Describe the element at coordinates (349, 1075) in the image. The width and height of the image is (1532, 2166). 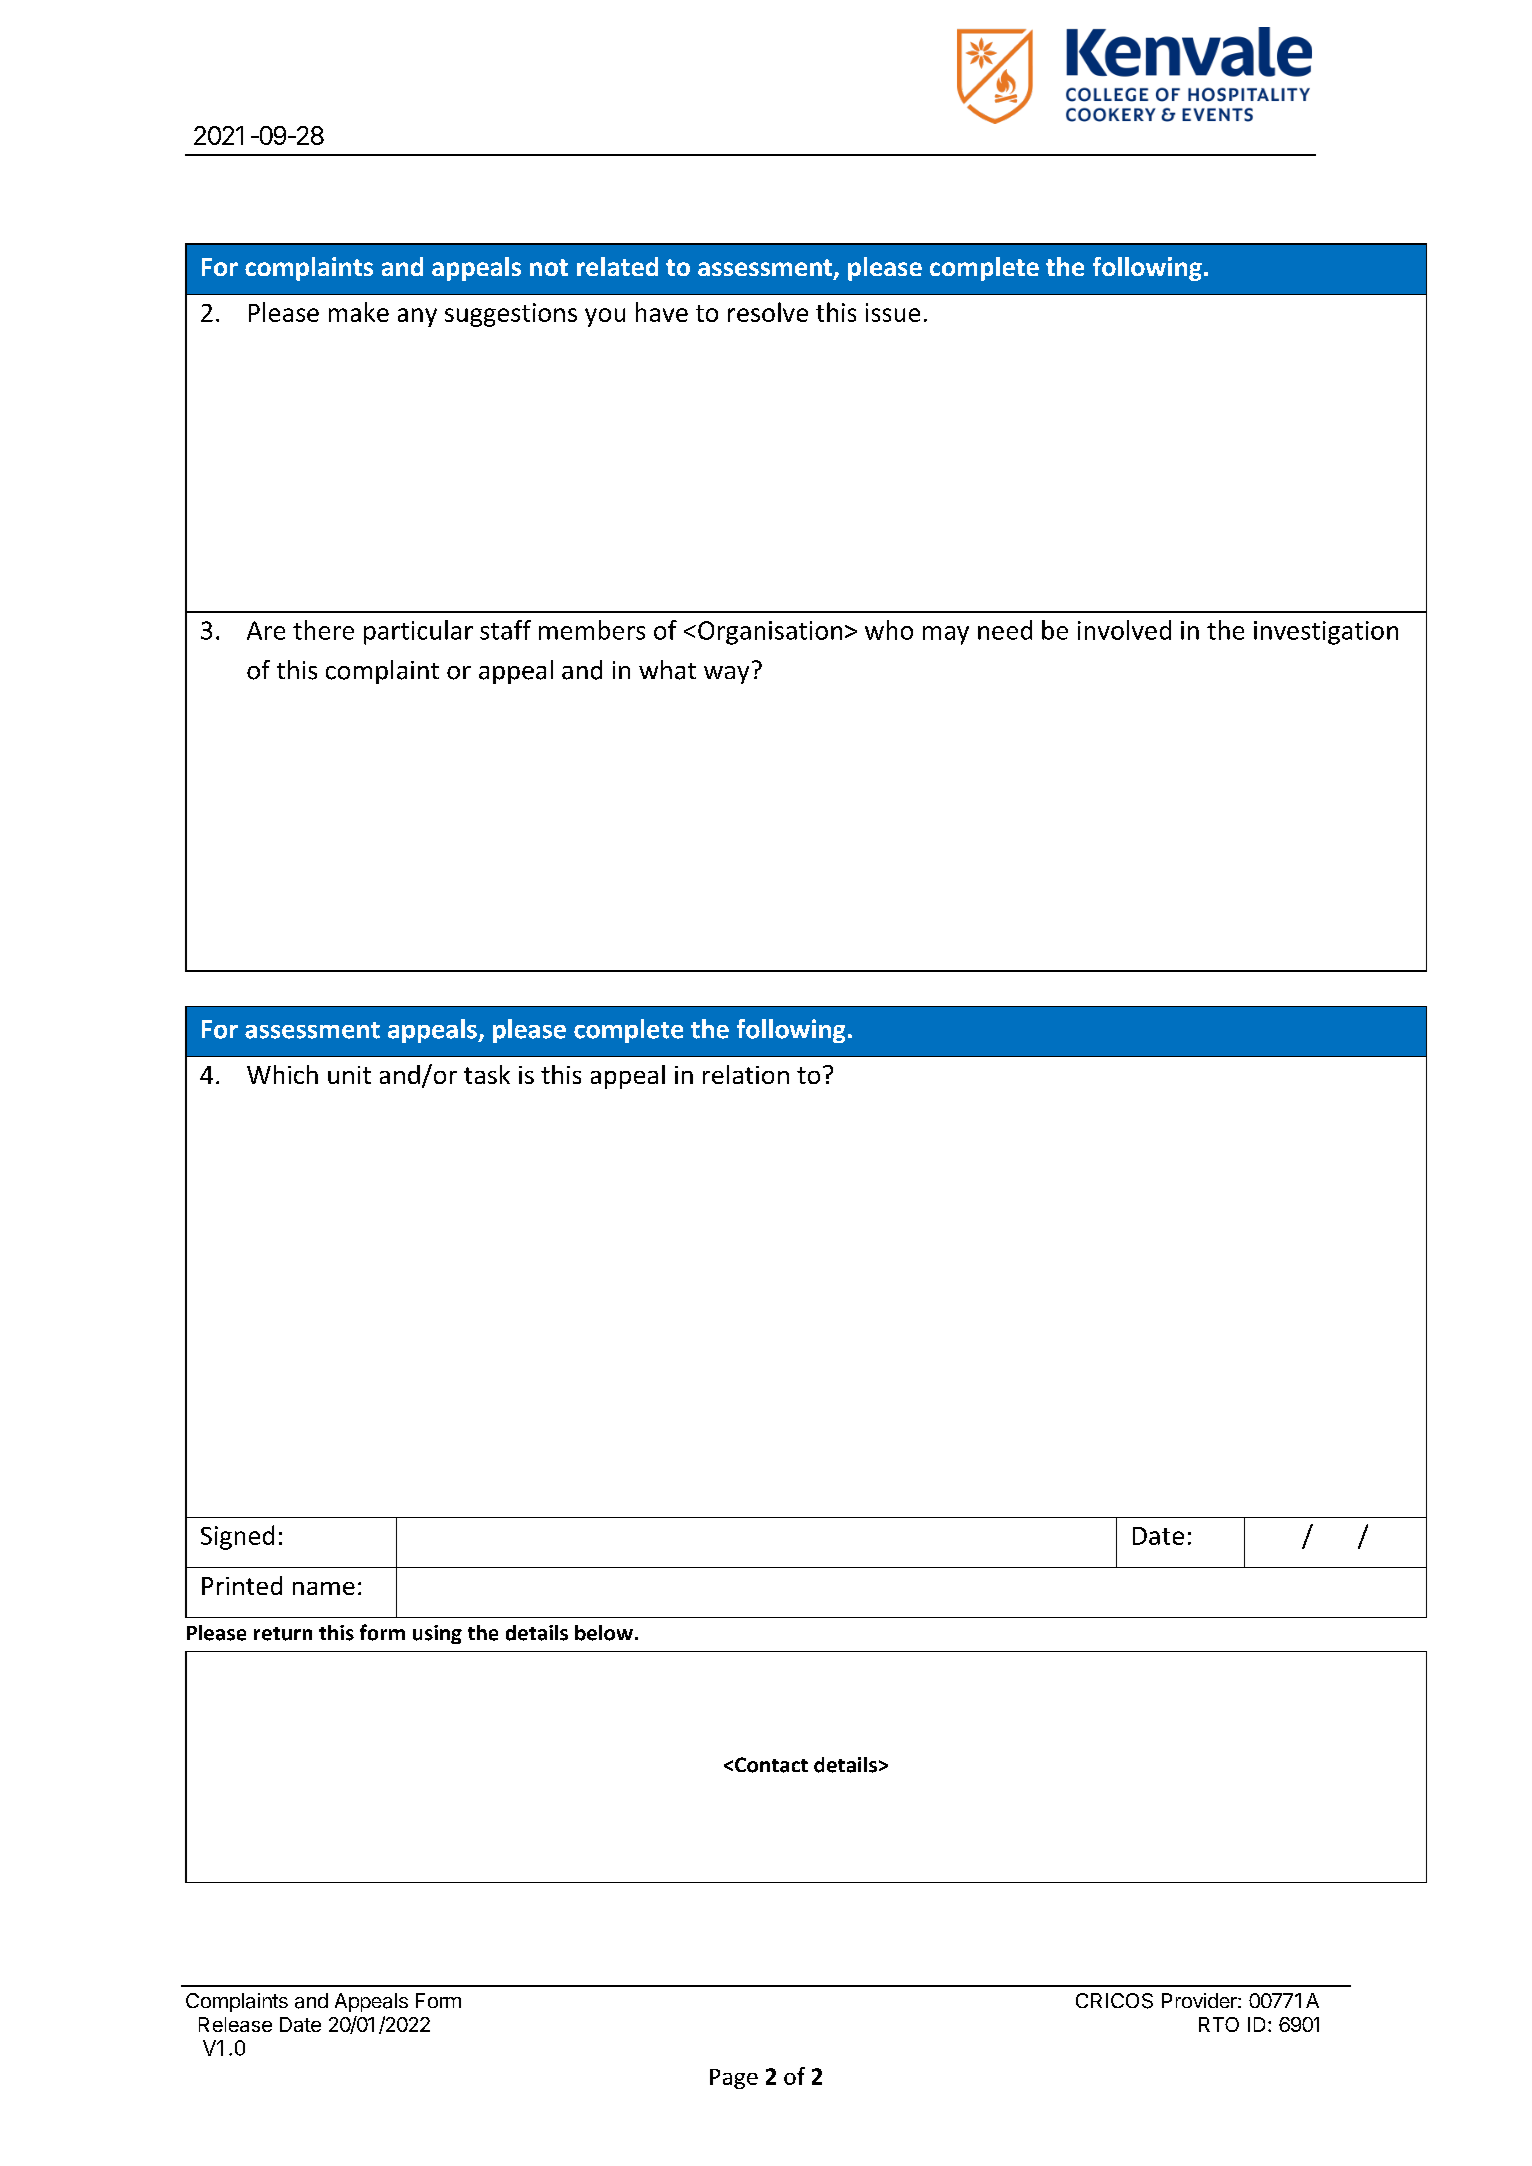
I see `unit` at that location.
